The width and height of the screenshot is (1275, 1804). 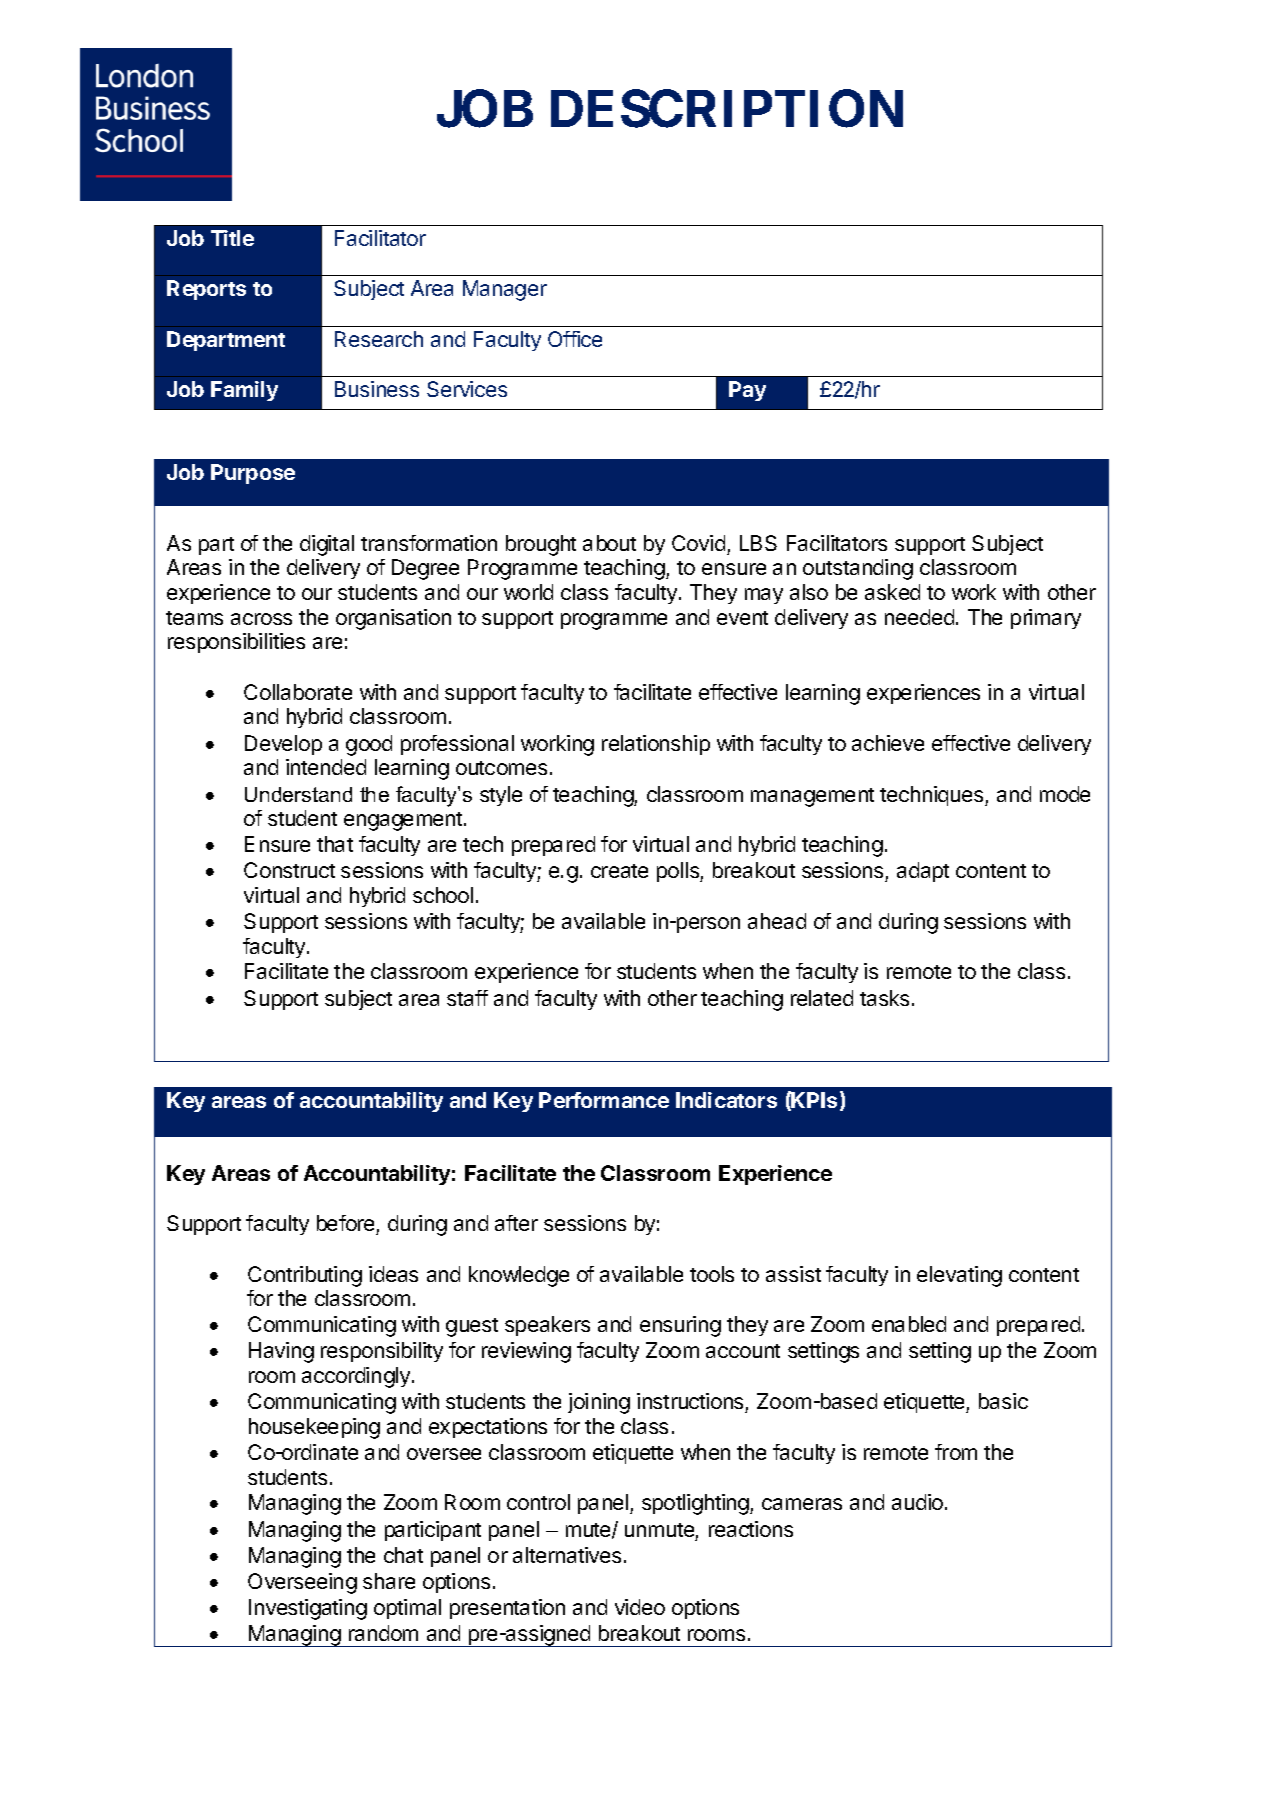 I want to click on Title, so click(x=232, y=238).
